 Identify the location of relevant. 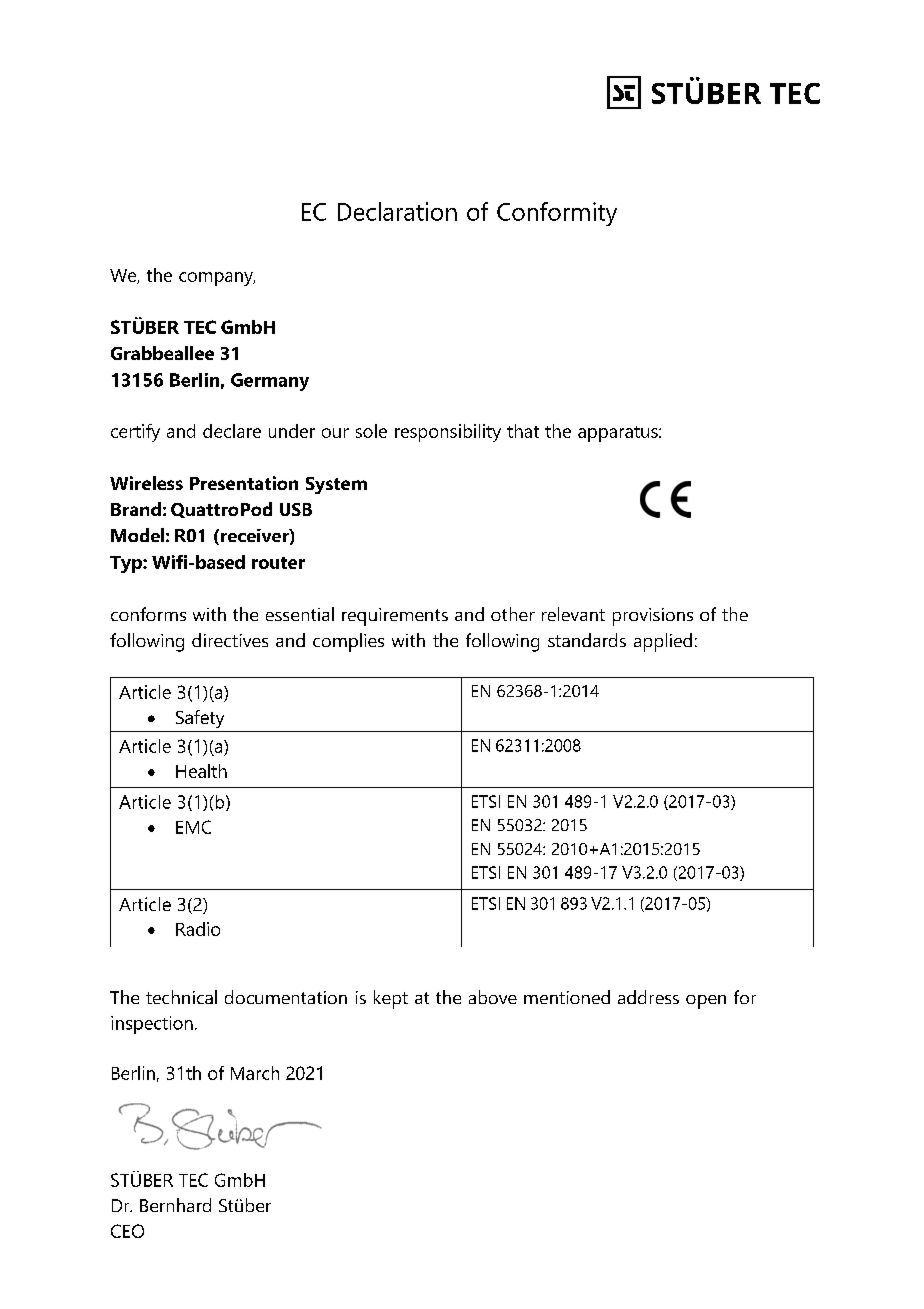
(573, 614).
